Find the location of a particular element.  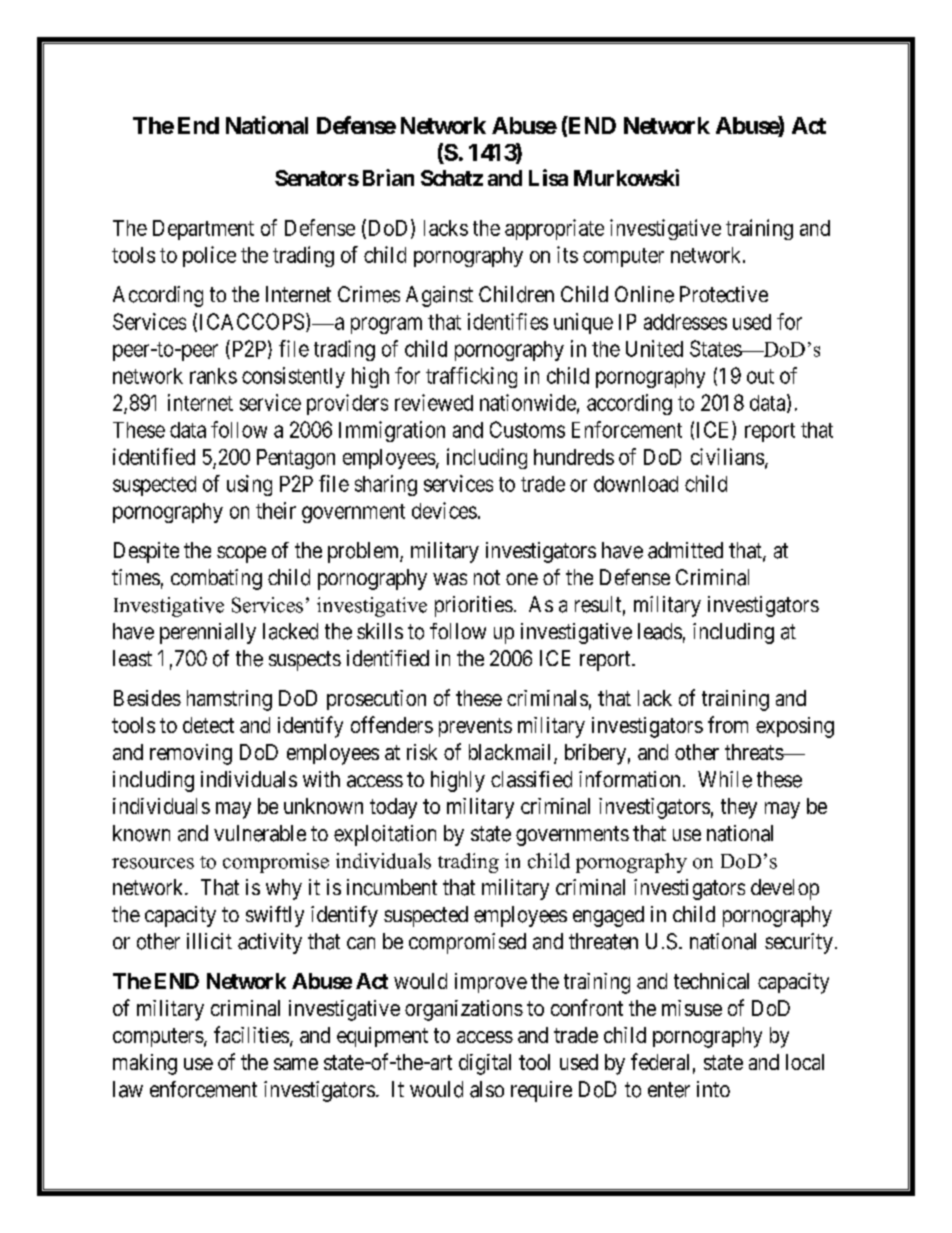

facilities is located at coordinates (251, 1034).
